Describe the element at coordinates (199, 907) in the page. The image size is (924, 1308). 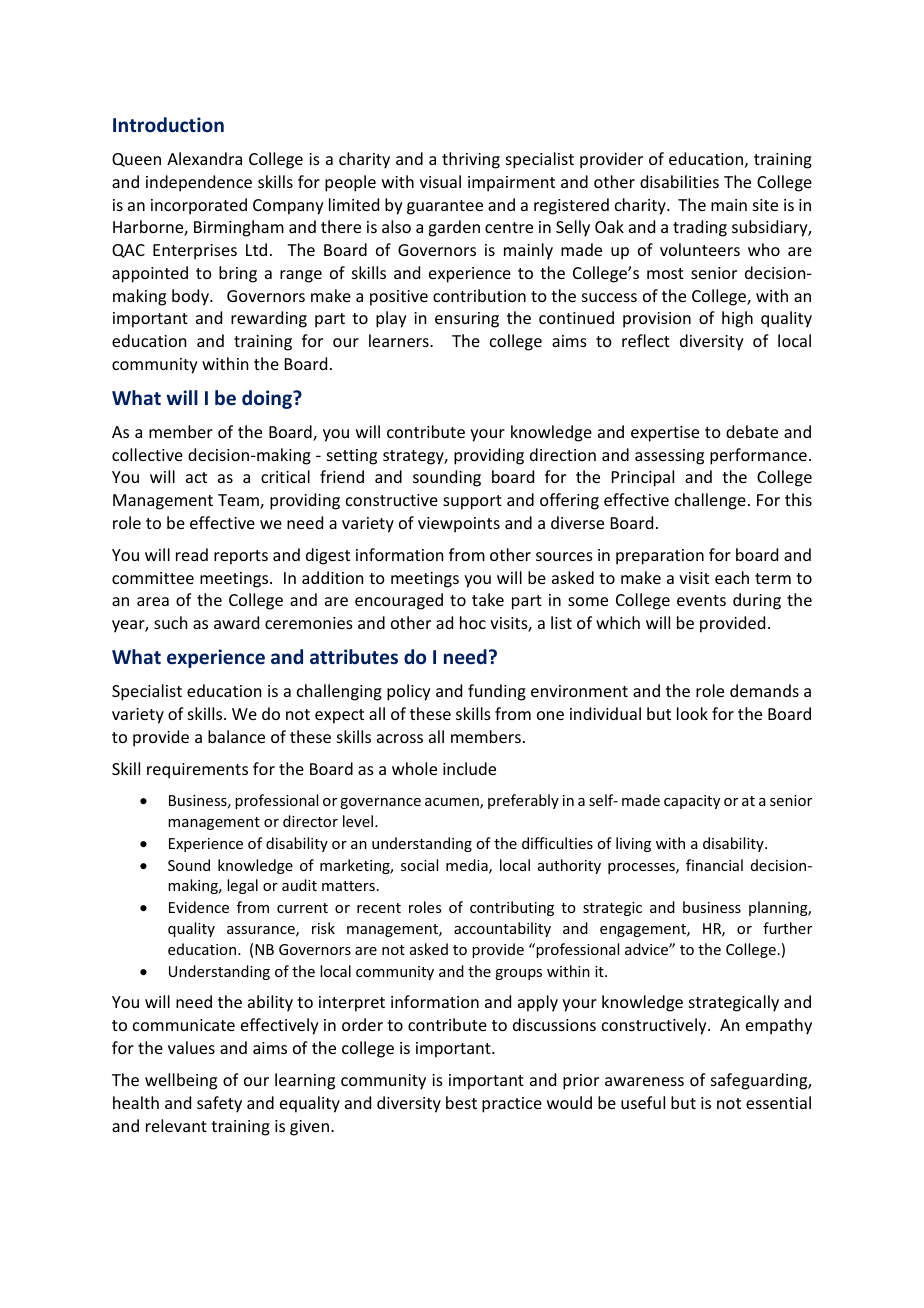
I see `Evidence` at that location.
